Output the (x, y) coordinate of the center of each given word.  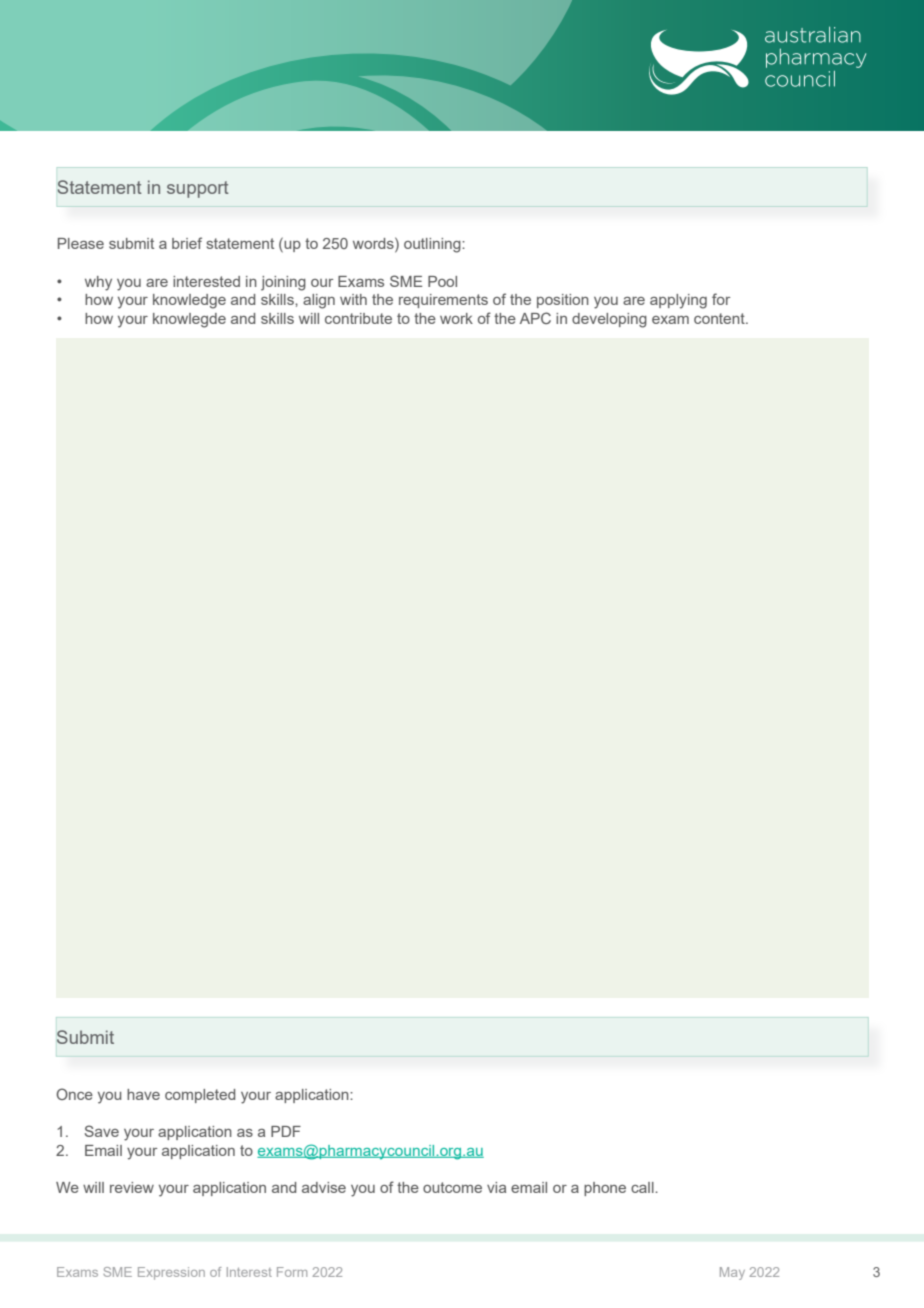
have (143, 1094)
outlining (433, 245)
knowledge (189, 301)
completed (200, 1096)
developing (609, 320)
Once (74, 1094)
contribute (358, 318)
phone (605, 1189)
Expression (171, 1273)
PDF (286, 1131)
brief (187, 243)
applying (678, 301)
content (720, 318)
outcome (452, 1187)
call (643, 1187)
